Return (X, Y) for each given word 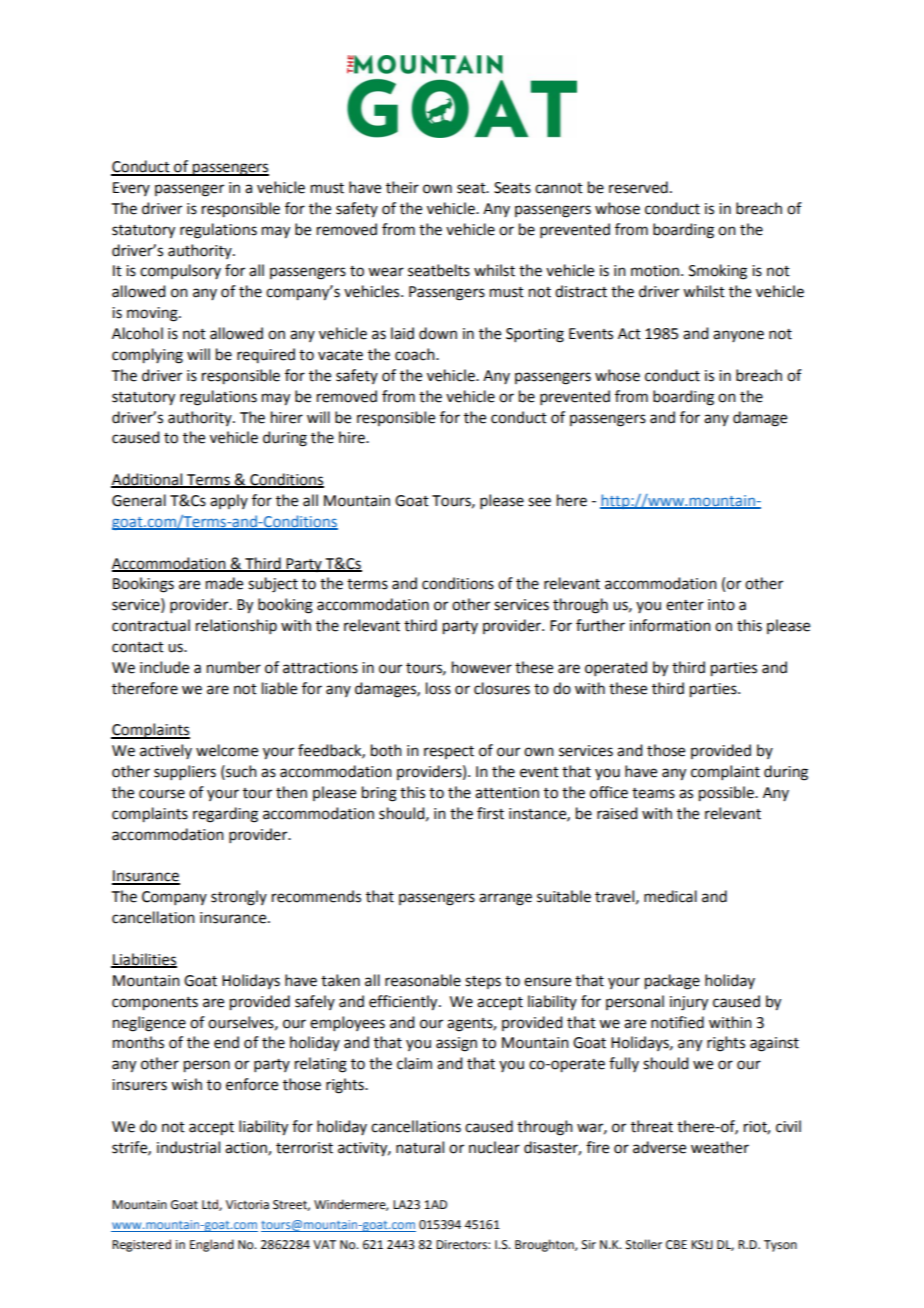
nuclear (494, 1147)
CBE (676, 1245)
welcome (227, 750)
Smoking (718, 272)
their (402, 187)
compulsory (180, 271)
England (212, 1245)
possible (727, 794)
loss (438, 688)
